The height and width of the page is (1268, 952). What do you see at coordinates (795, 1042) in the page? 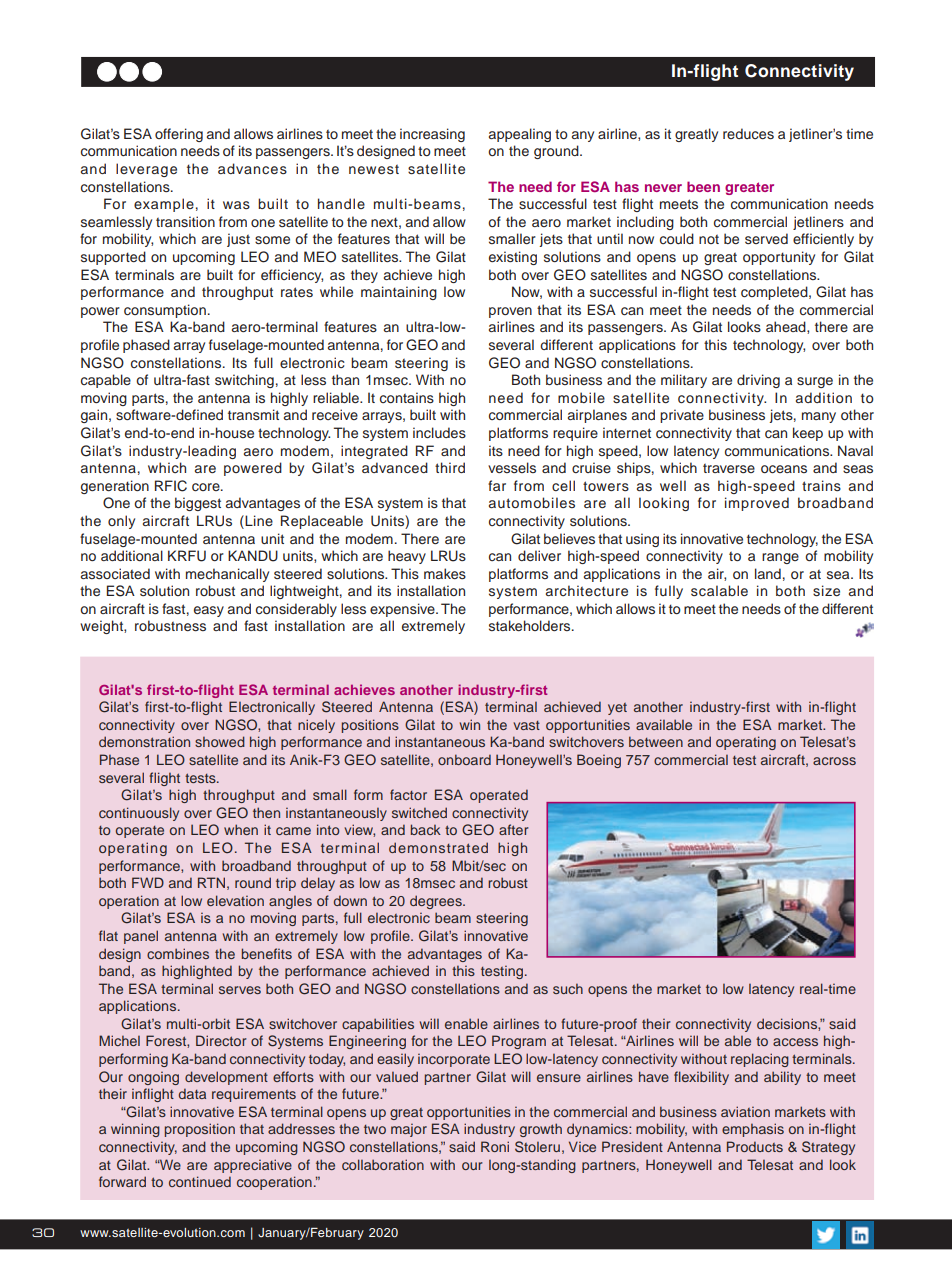
I see `access` at bounding box center [795, 1042].
